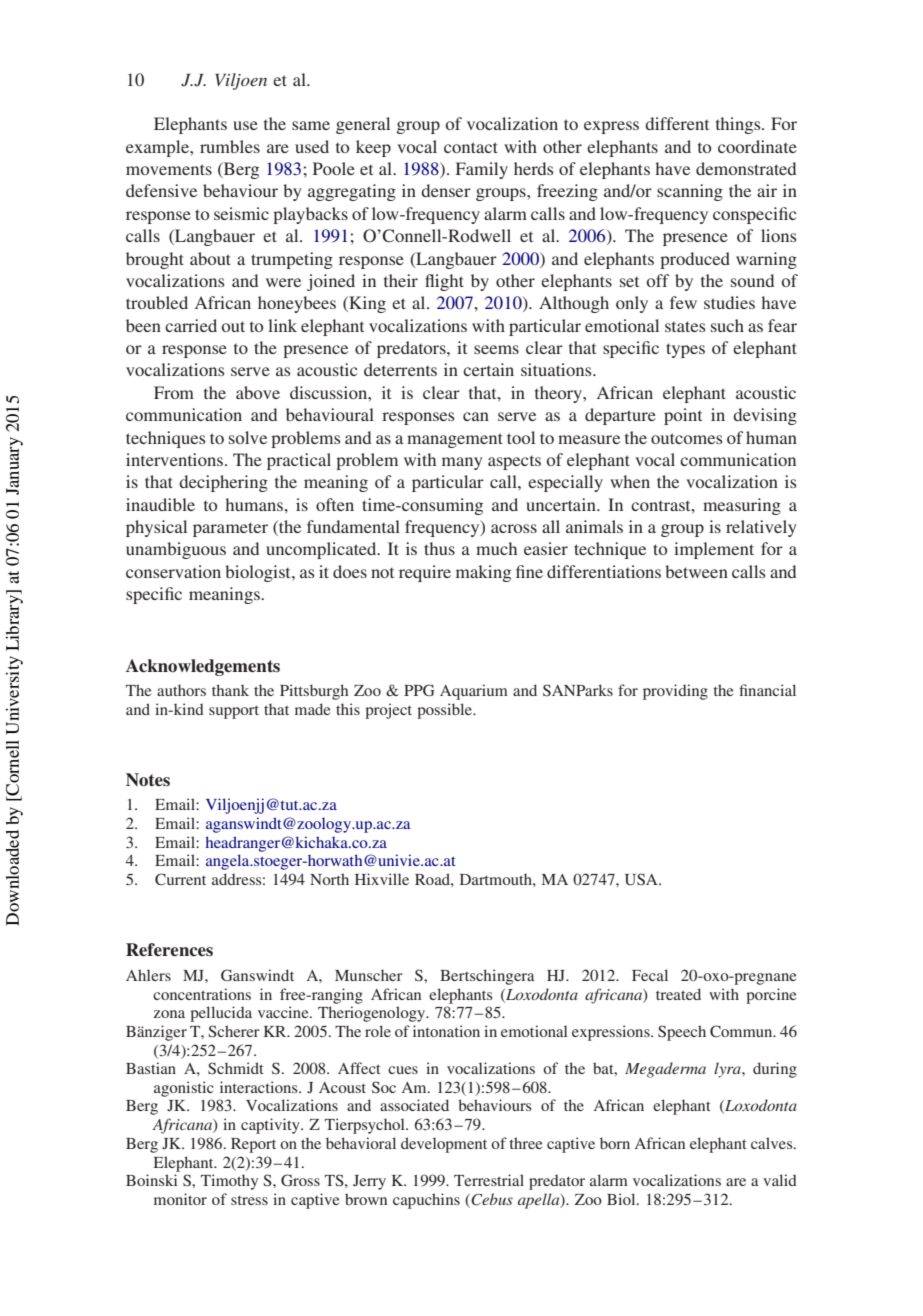 This document has width=923, height=1316. What do you see at coordinates (223, 483) in the document?
I see `deciphering` at bounding box center [223, 483].
